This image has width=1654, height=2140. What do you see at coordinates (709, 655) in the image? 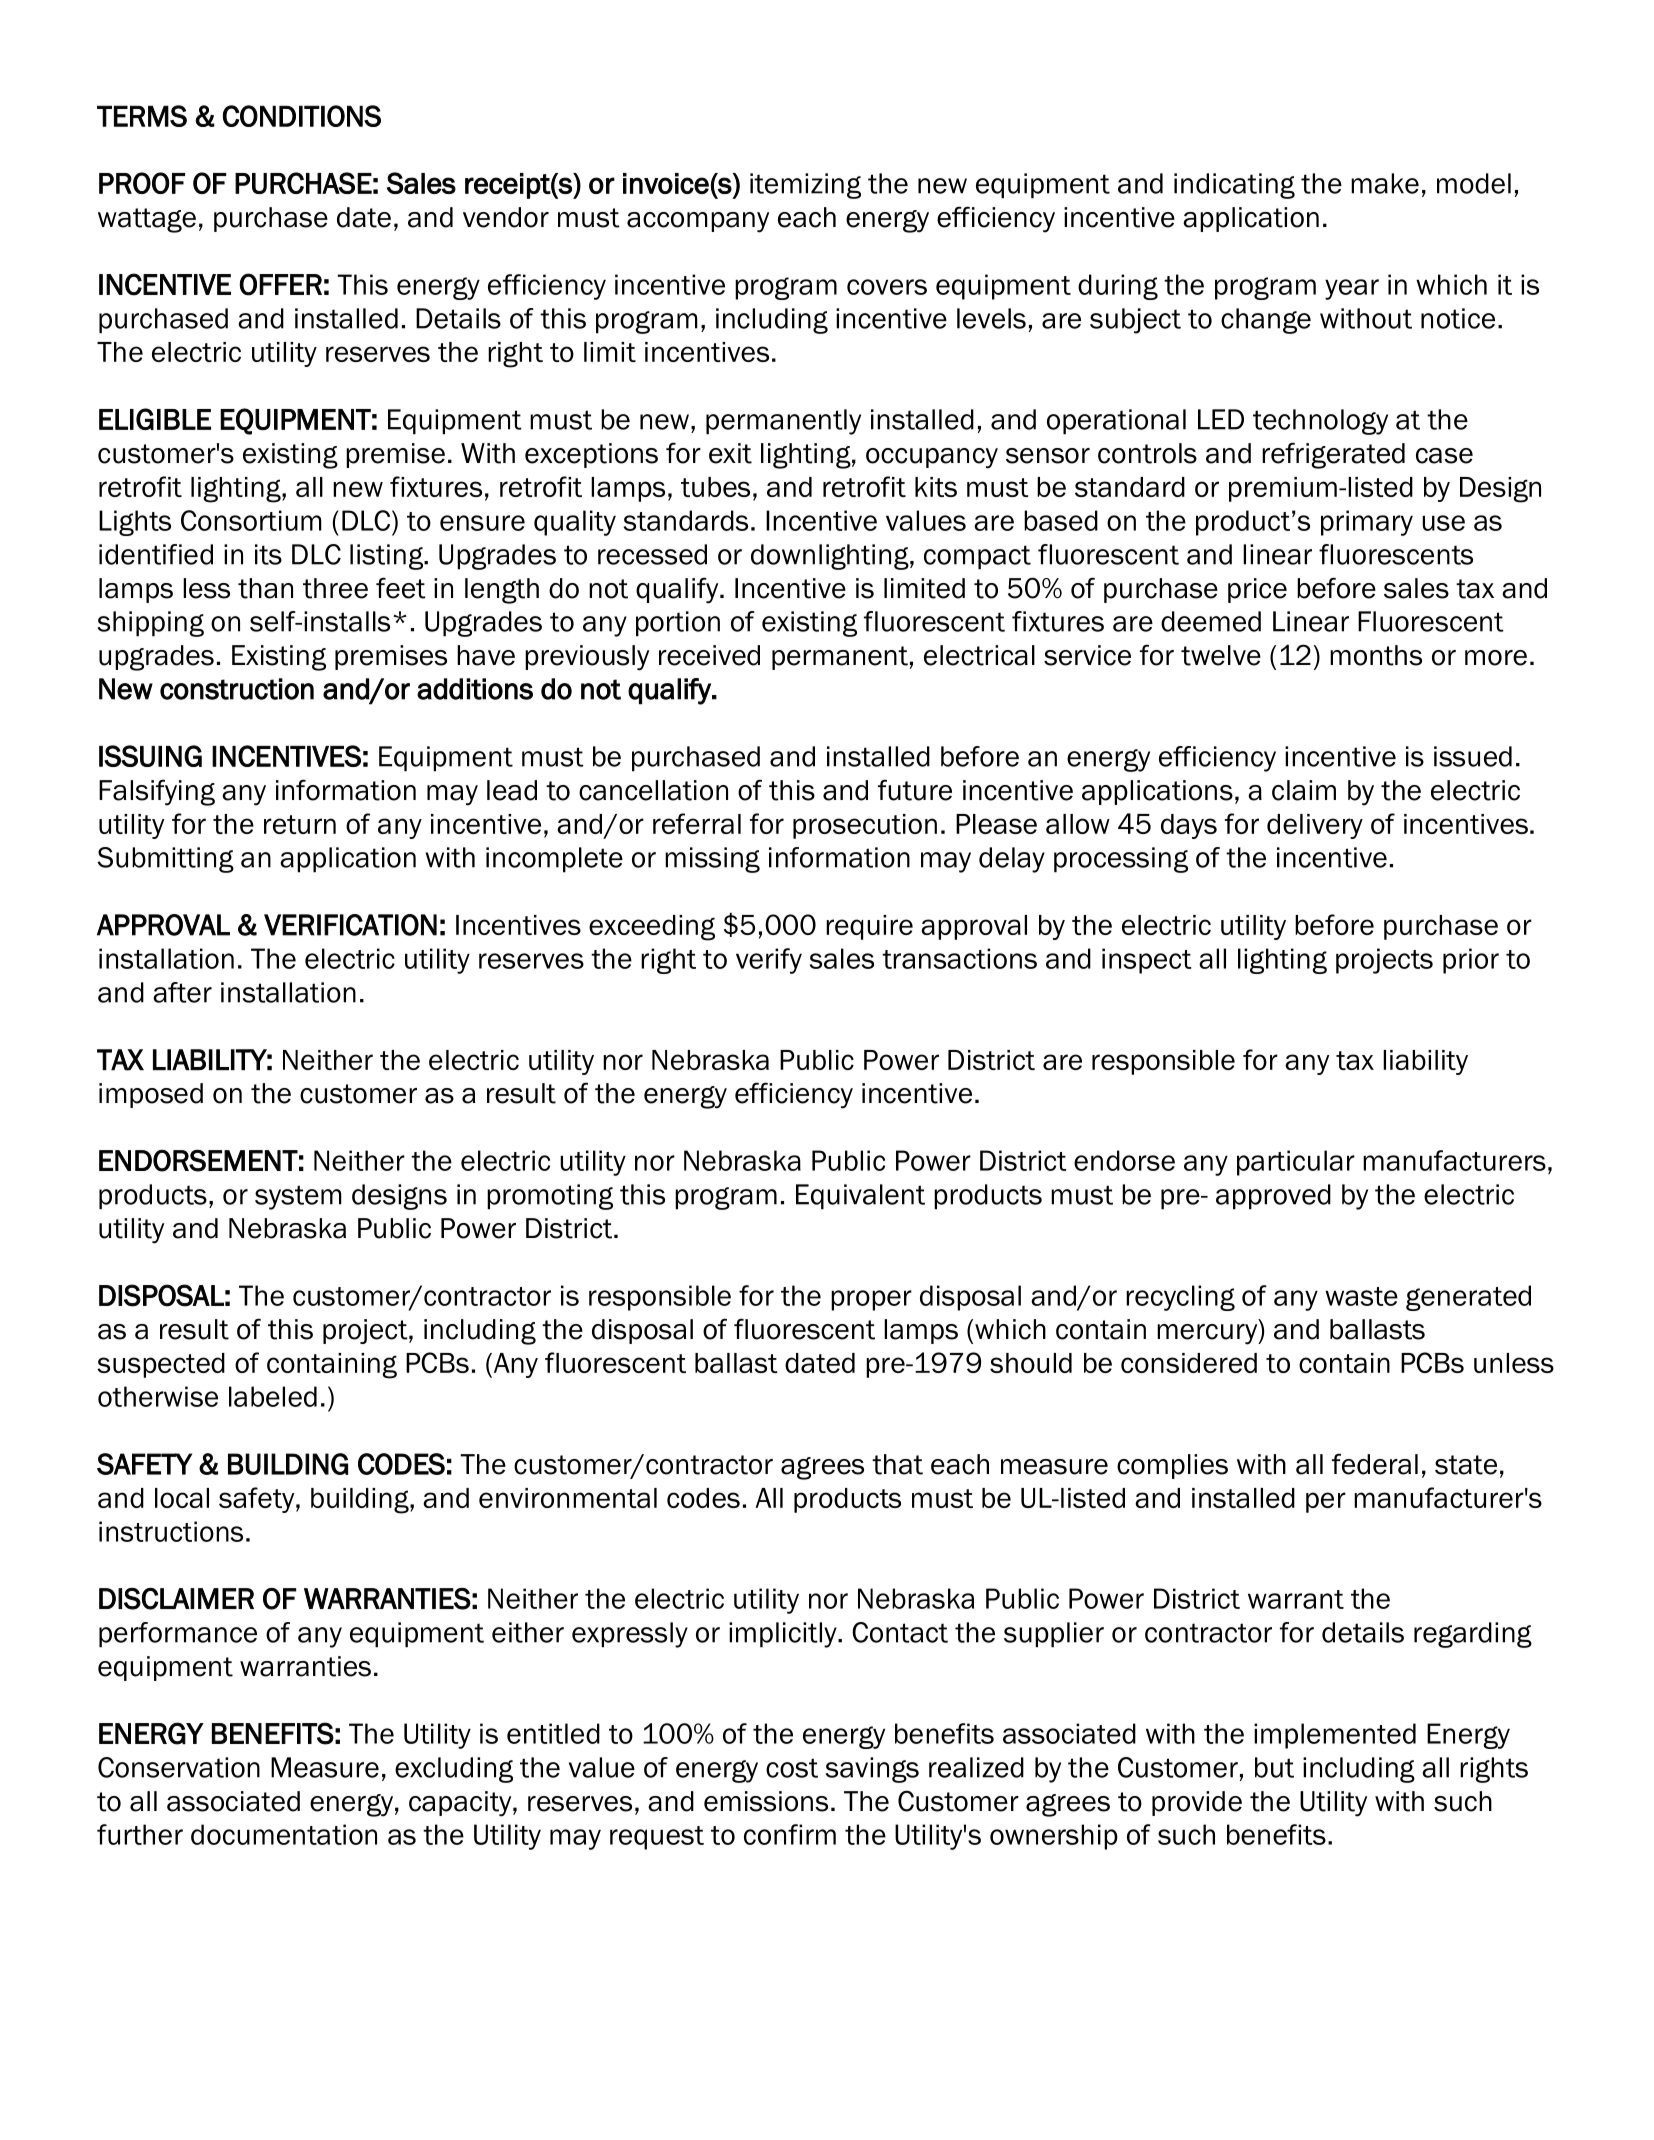
I see `received` at bounding box center [709, 655].
